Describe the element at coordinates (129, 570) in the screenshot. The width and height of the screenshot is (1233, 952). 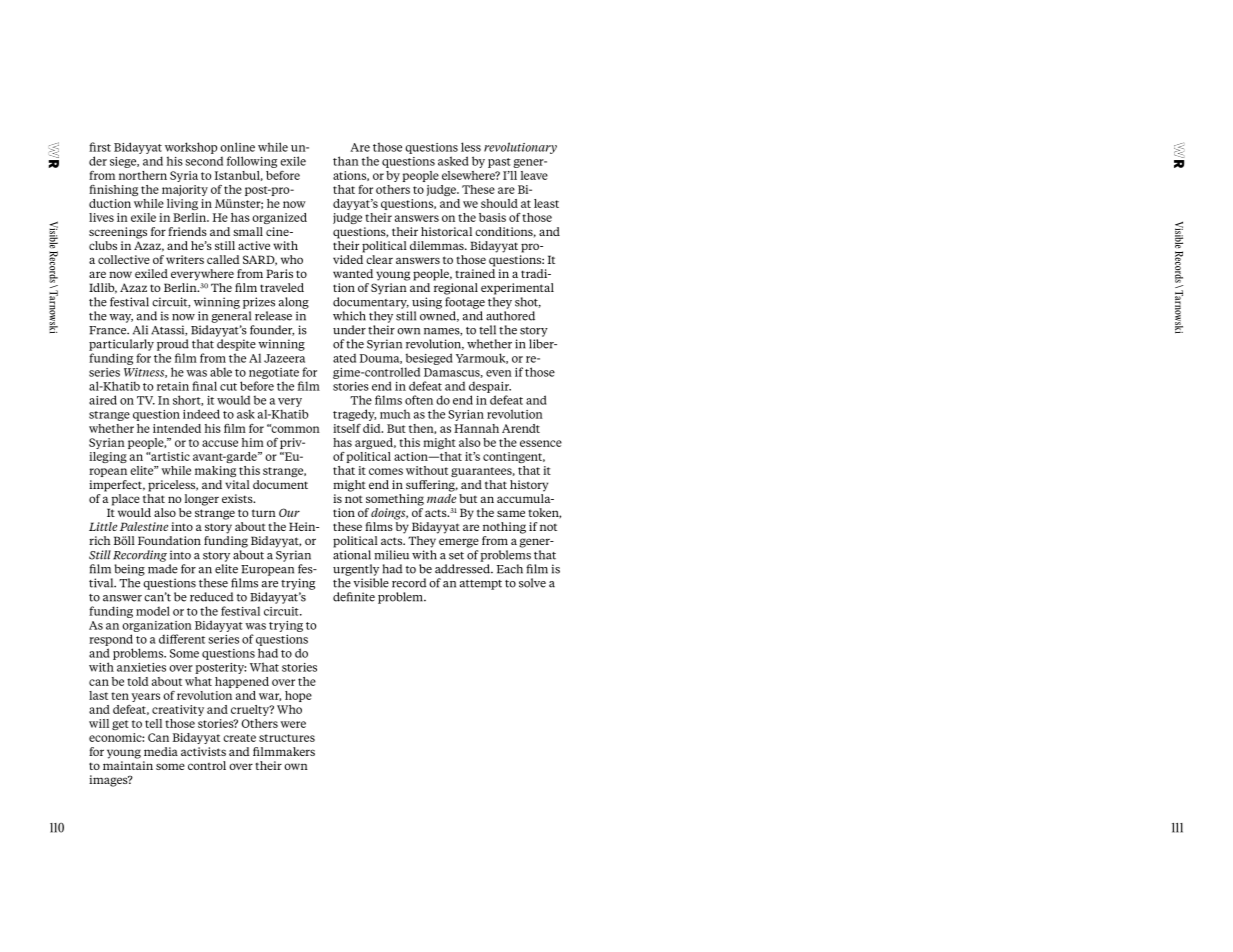
I see `being` at that location.
